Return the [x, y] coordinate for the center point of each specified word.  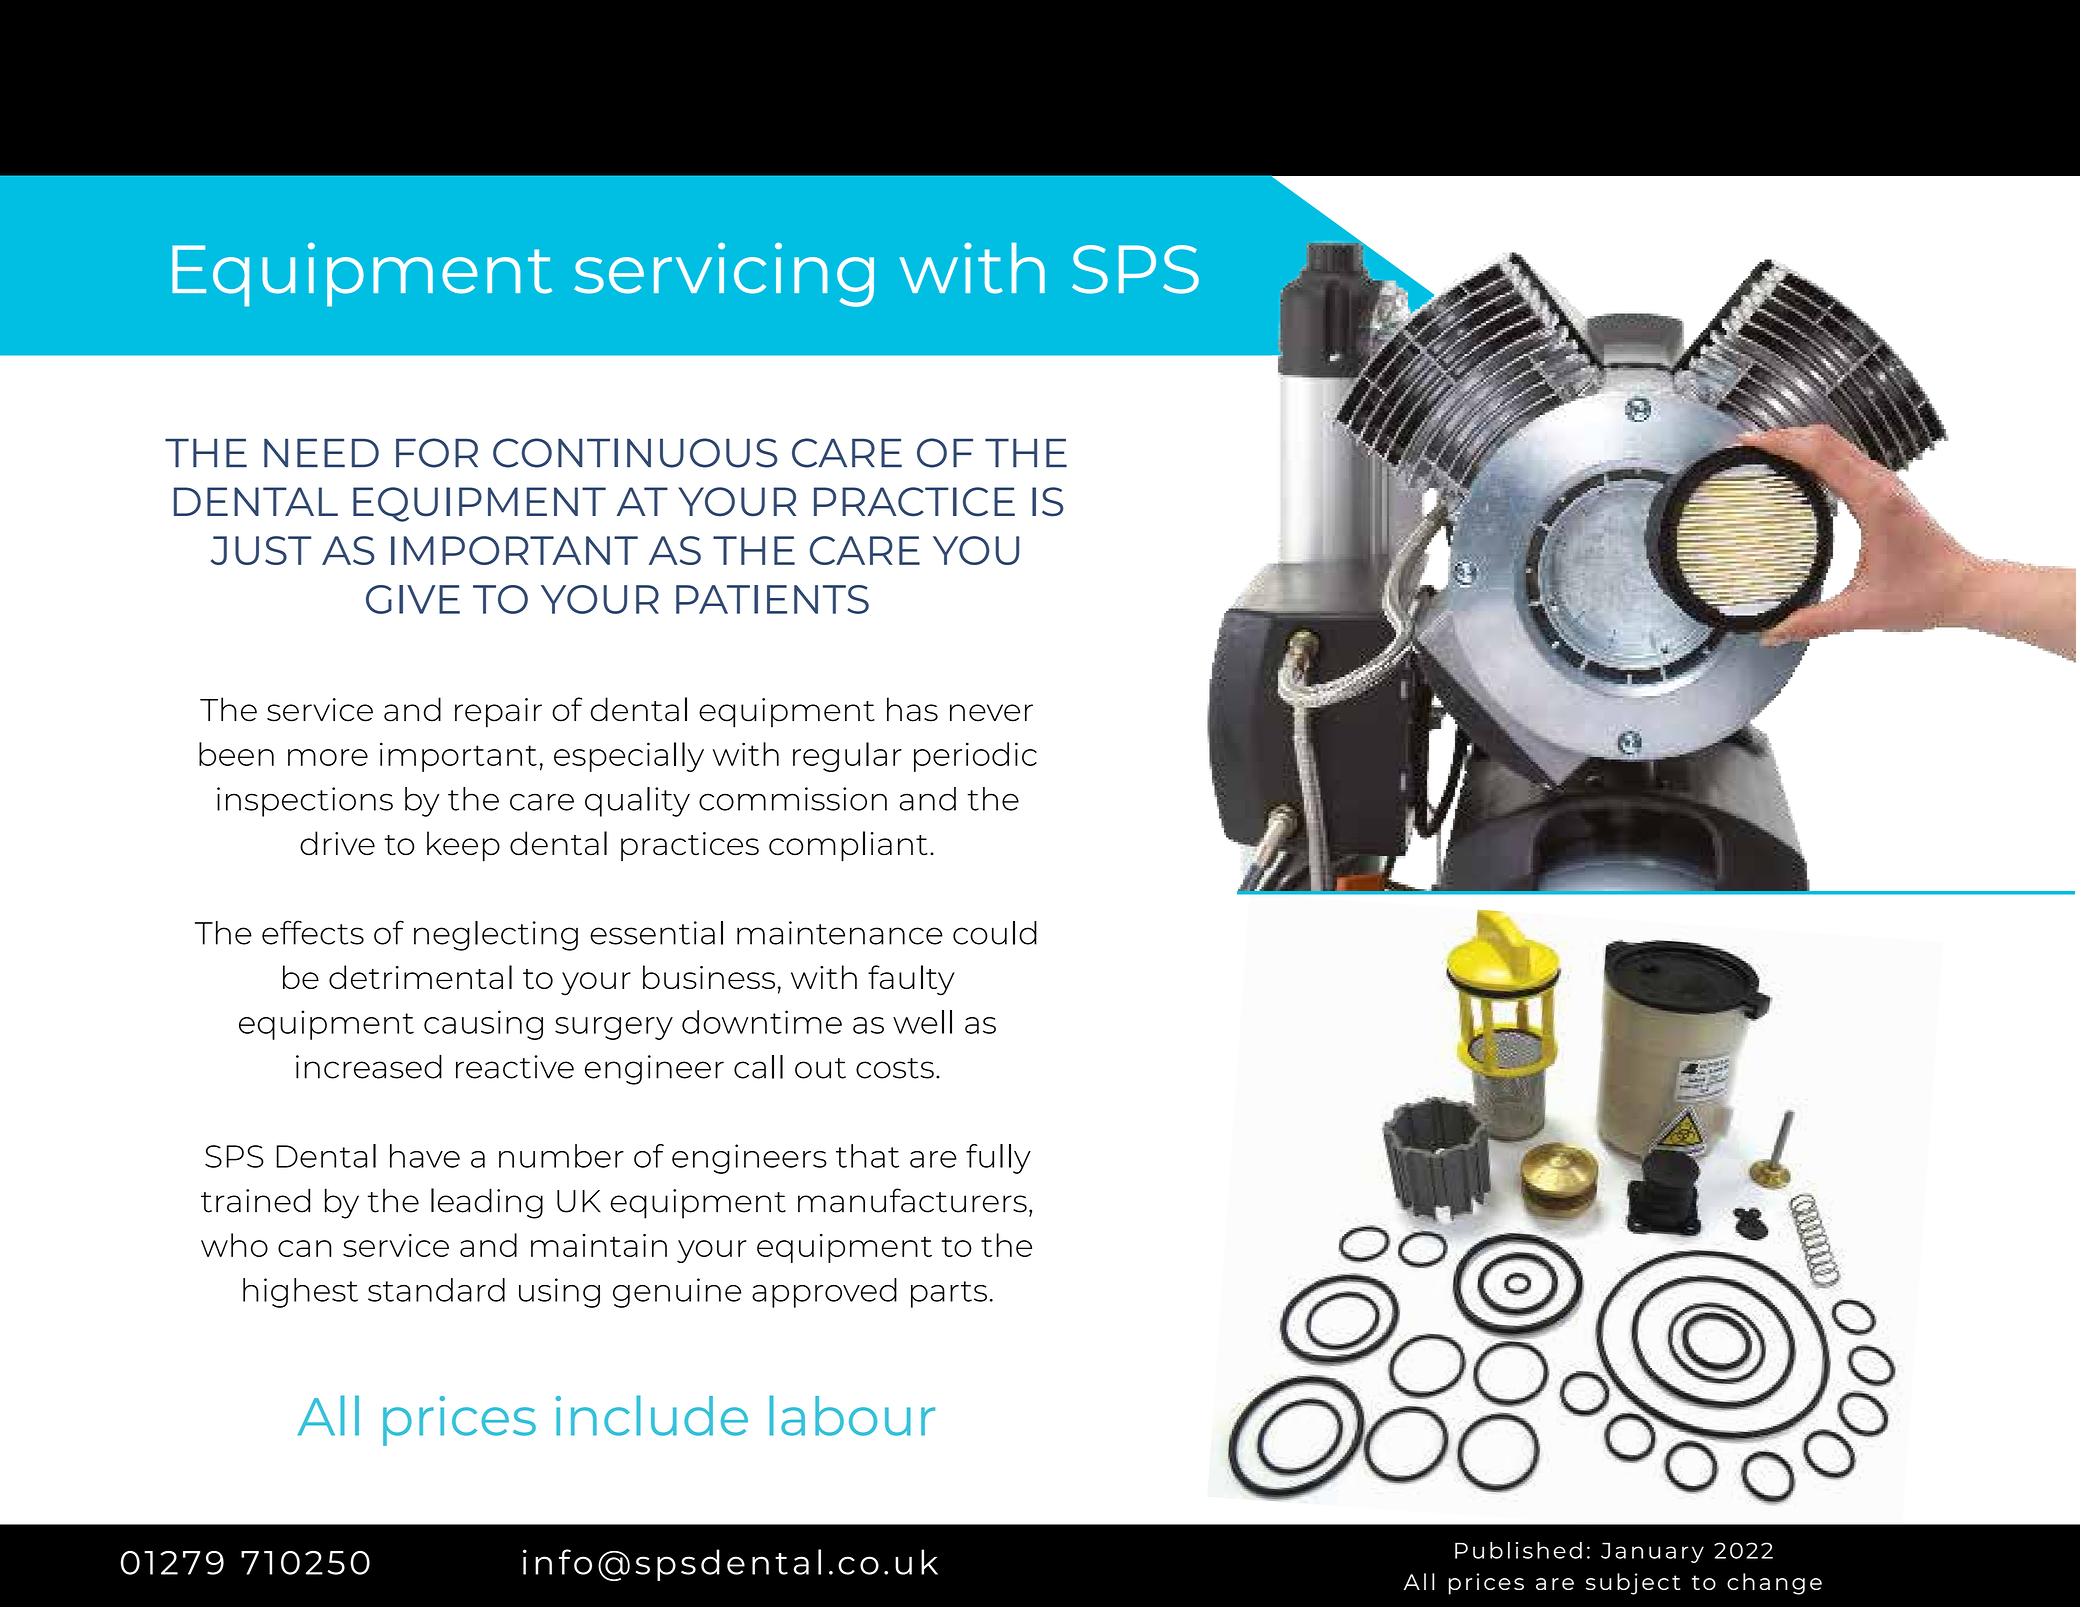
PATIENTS [772, 599]
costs [895, 1068]
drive [337, 843]
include [652, 1415]
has [912, 709]
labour [852, 1415]
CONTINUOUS [635, 453]
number [561, 1156]
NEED [321, 452]
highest [300, 1293]
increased [369, 1067]
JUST [261, 550]
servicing [724, 274]
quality [637, 802]
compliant [848, 846]
